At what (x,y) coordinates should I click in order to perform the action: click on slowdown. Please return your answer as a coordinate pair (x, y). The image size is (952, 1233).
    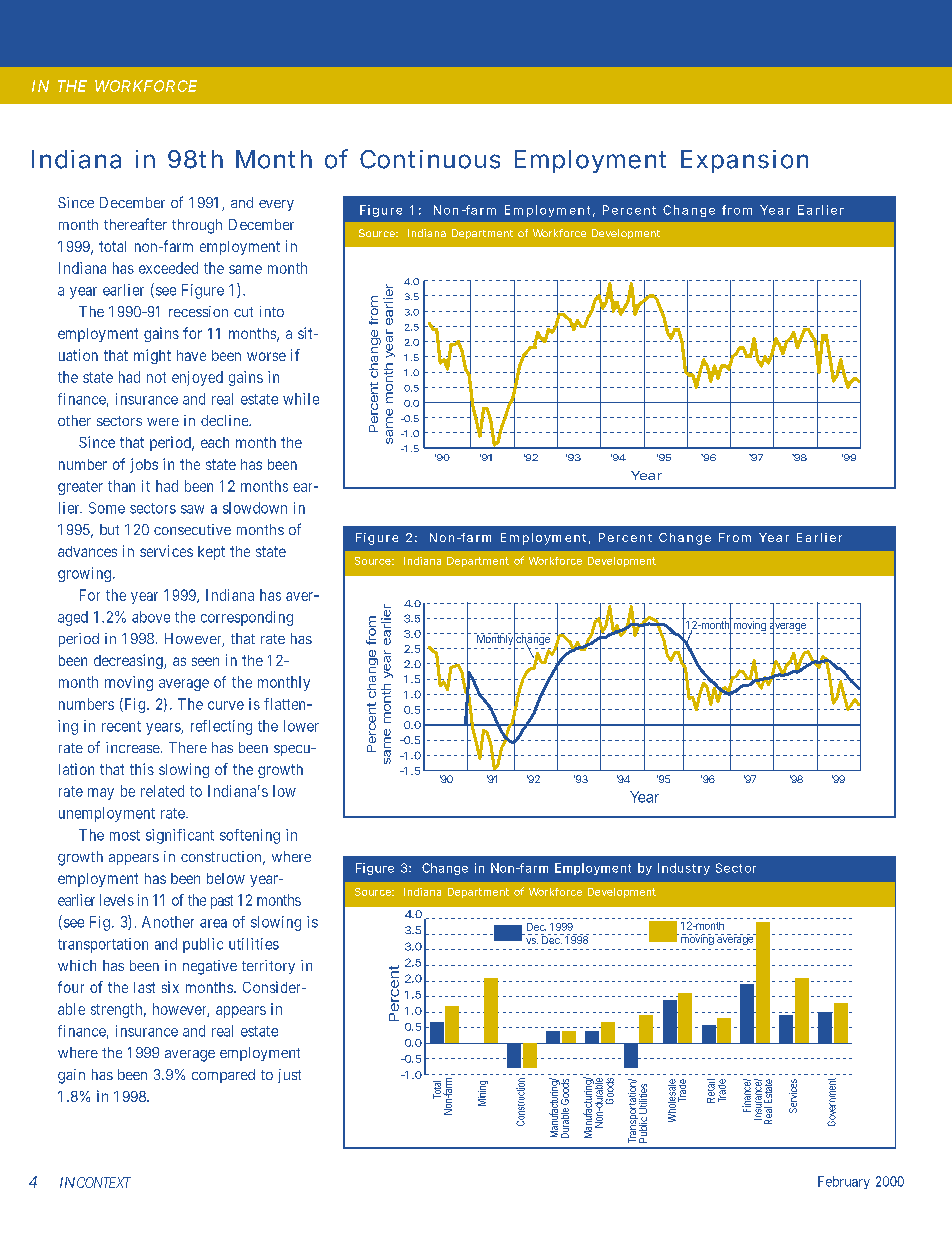
    Looking at the image, I should click on (255, 508).
